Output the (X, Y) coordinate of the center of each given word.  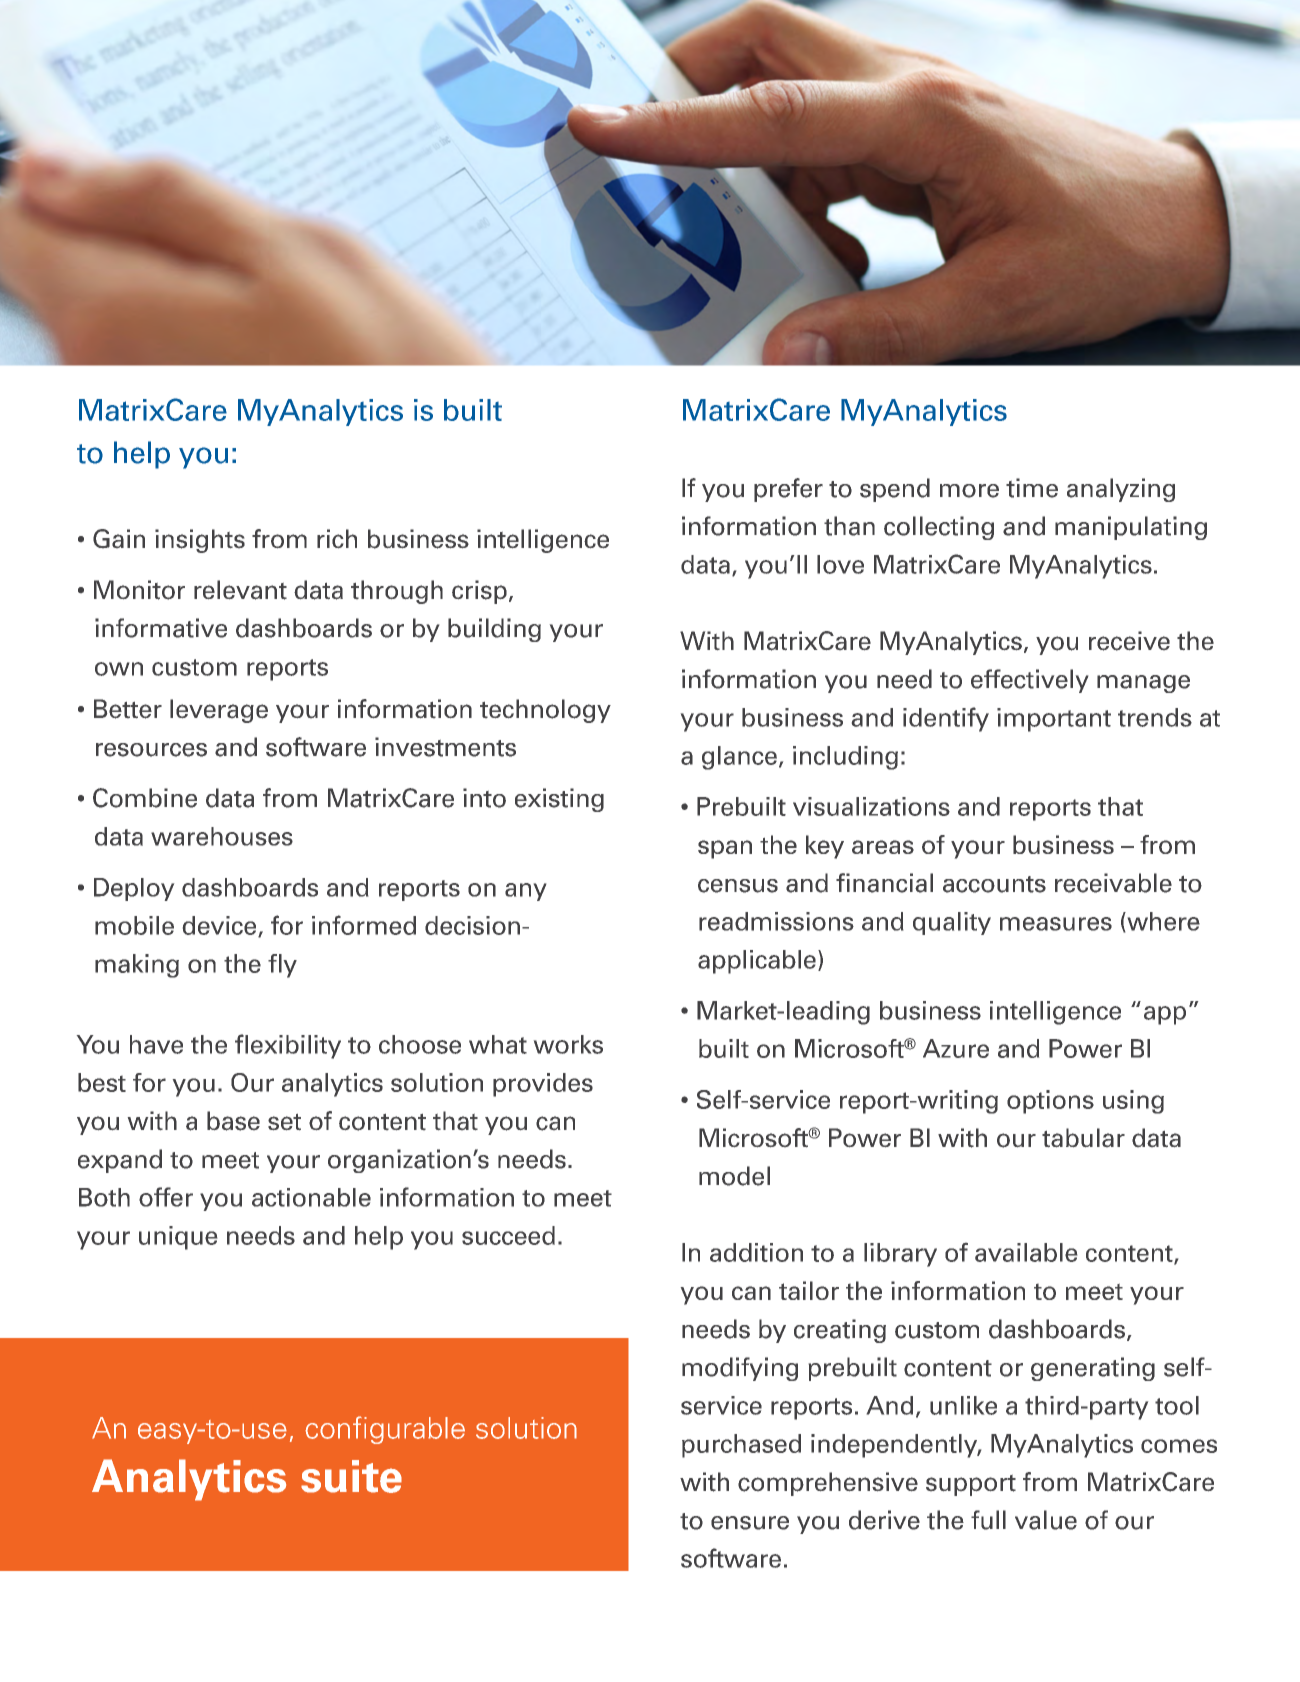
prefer (788, 490)
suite (351, 1476)
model (734, 1176)
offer (166, 1197)
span (725, 849)
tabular (1083, 1137)
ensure (750, 1523)
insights (200, 541)
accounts (994, 884)
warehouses (222, 836)
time (1032, 488)
